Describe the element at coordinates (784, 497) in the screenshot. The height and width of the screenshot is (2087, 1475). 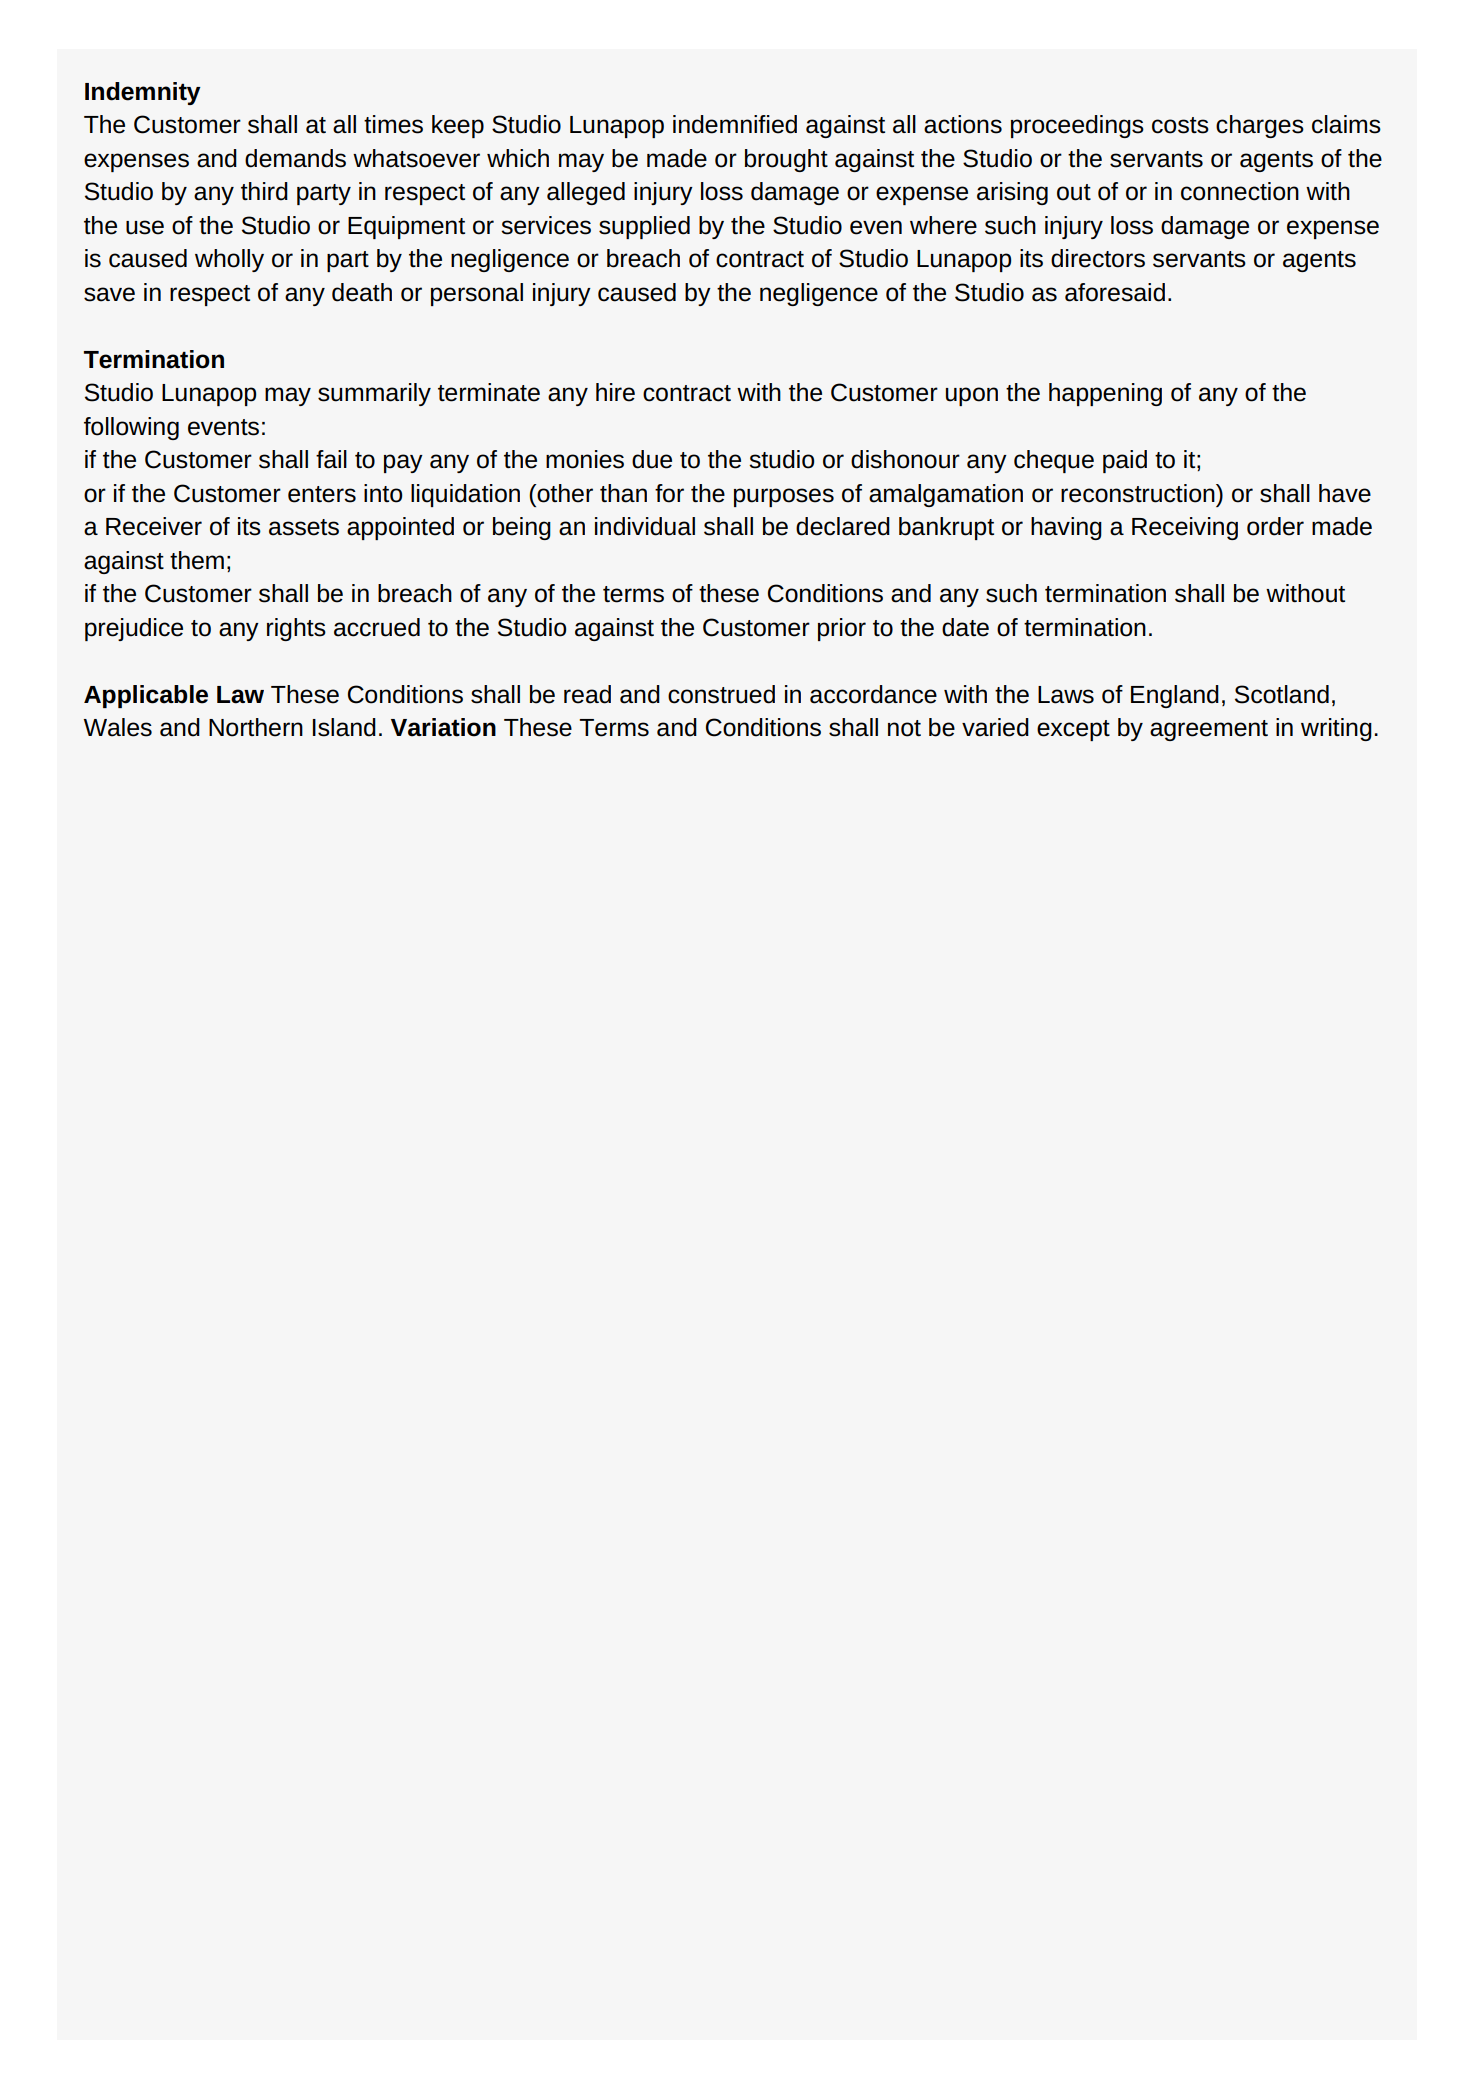
I see `purposes` at that location.
